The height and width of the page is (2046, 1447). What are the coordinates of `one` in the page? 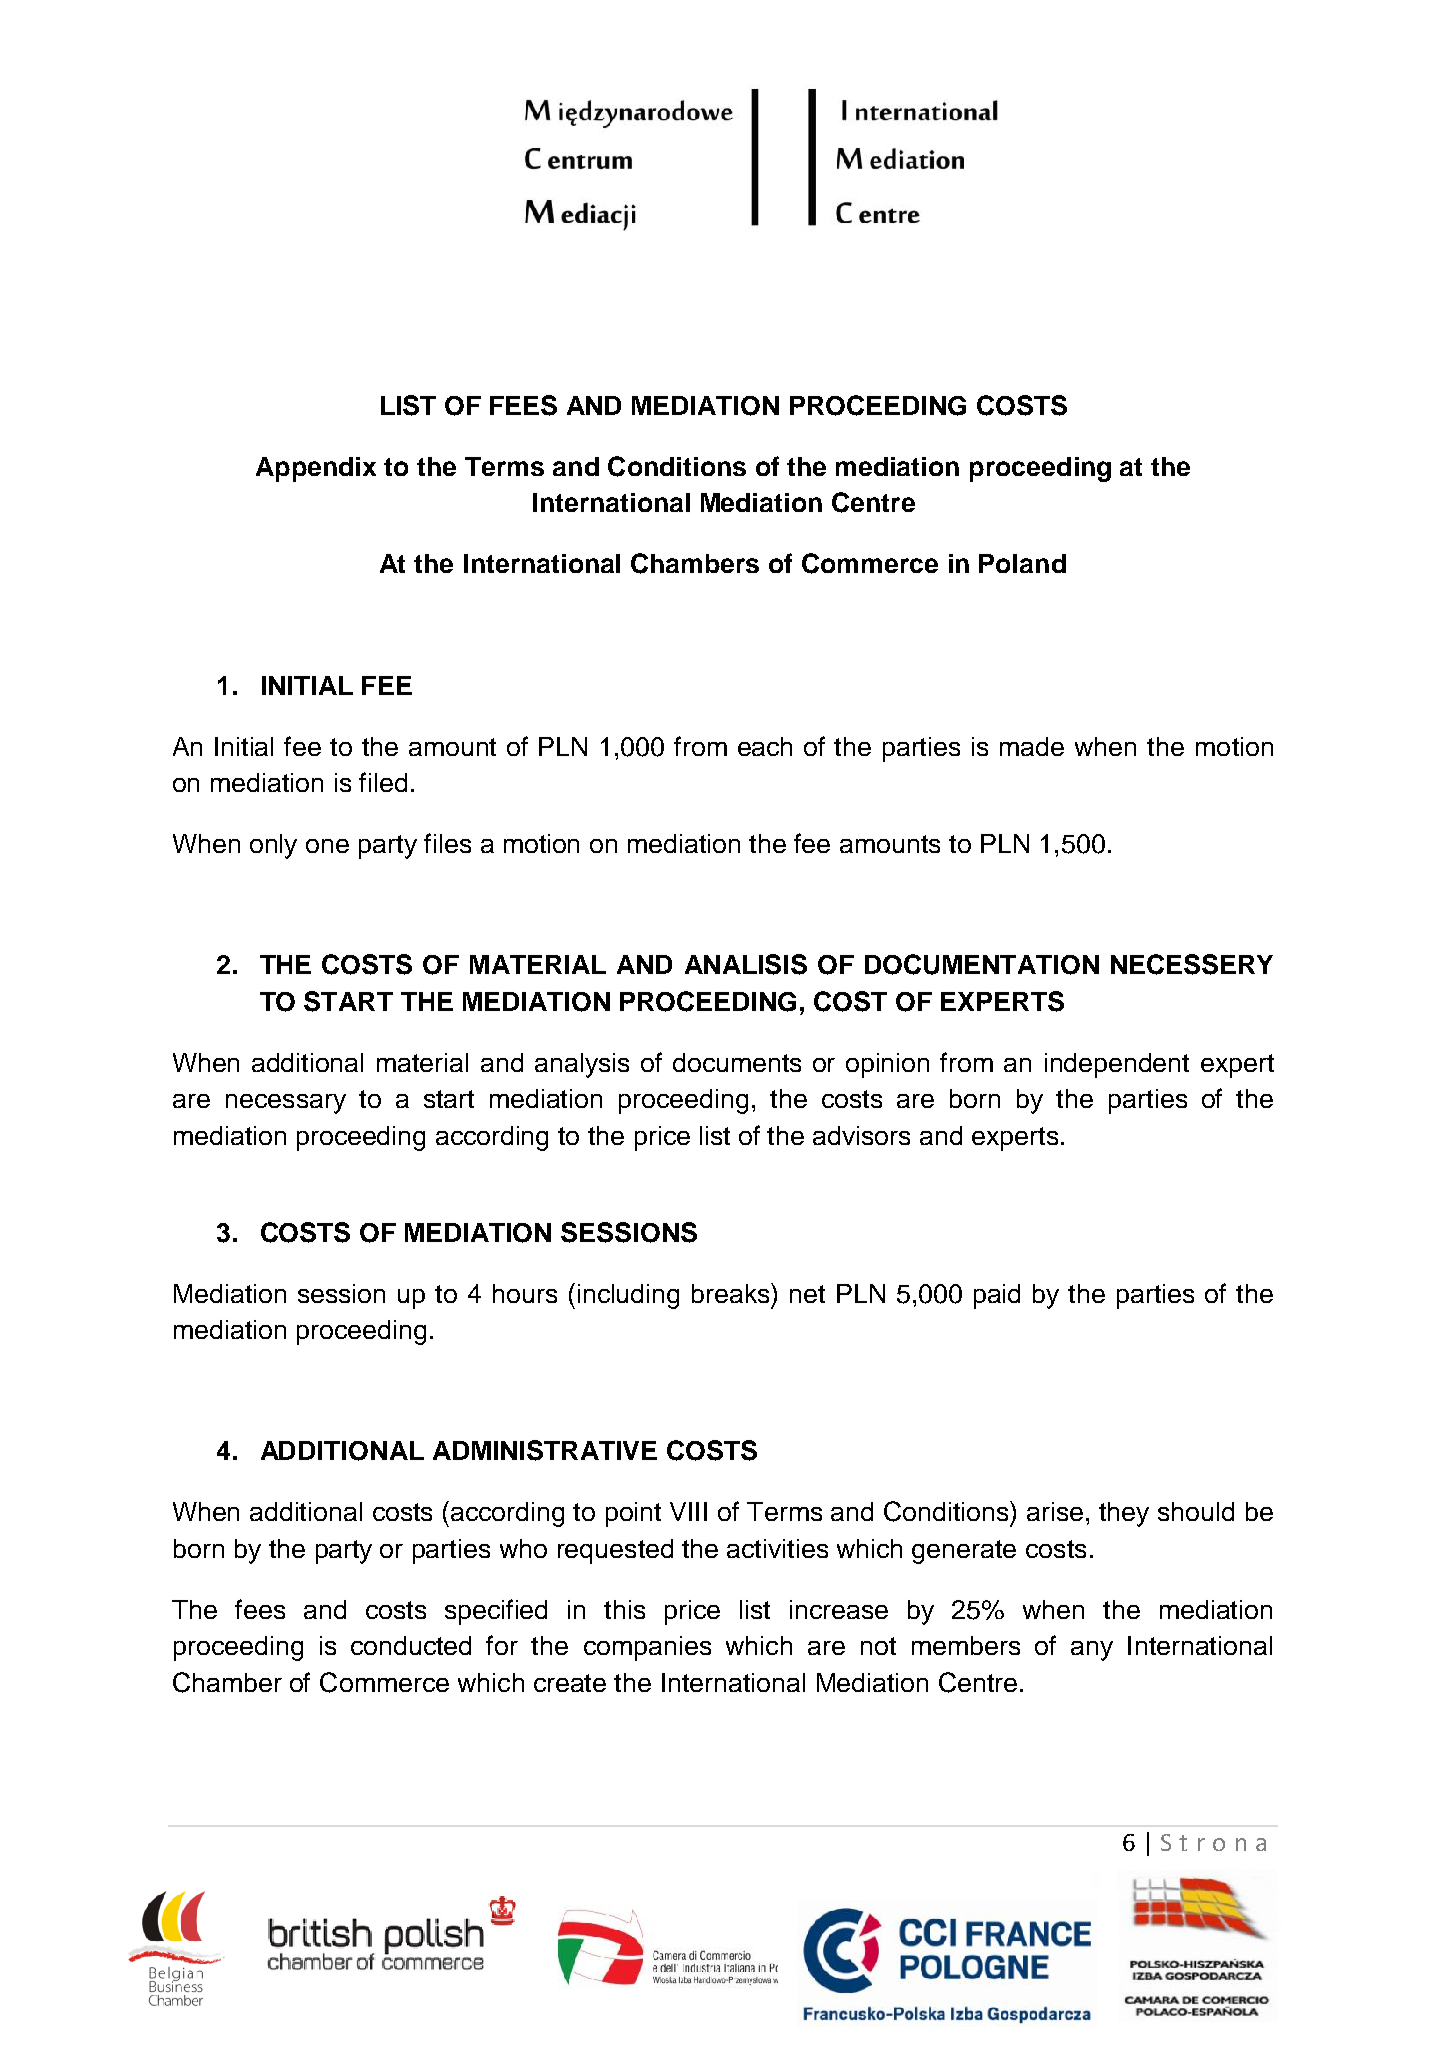 It's located at (327, 846).
